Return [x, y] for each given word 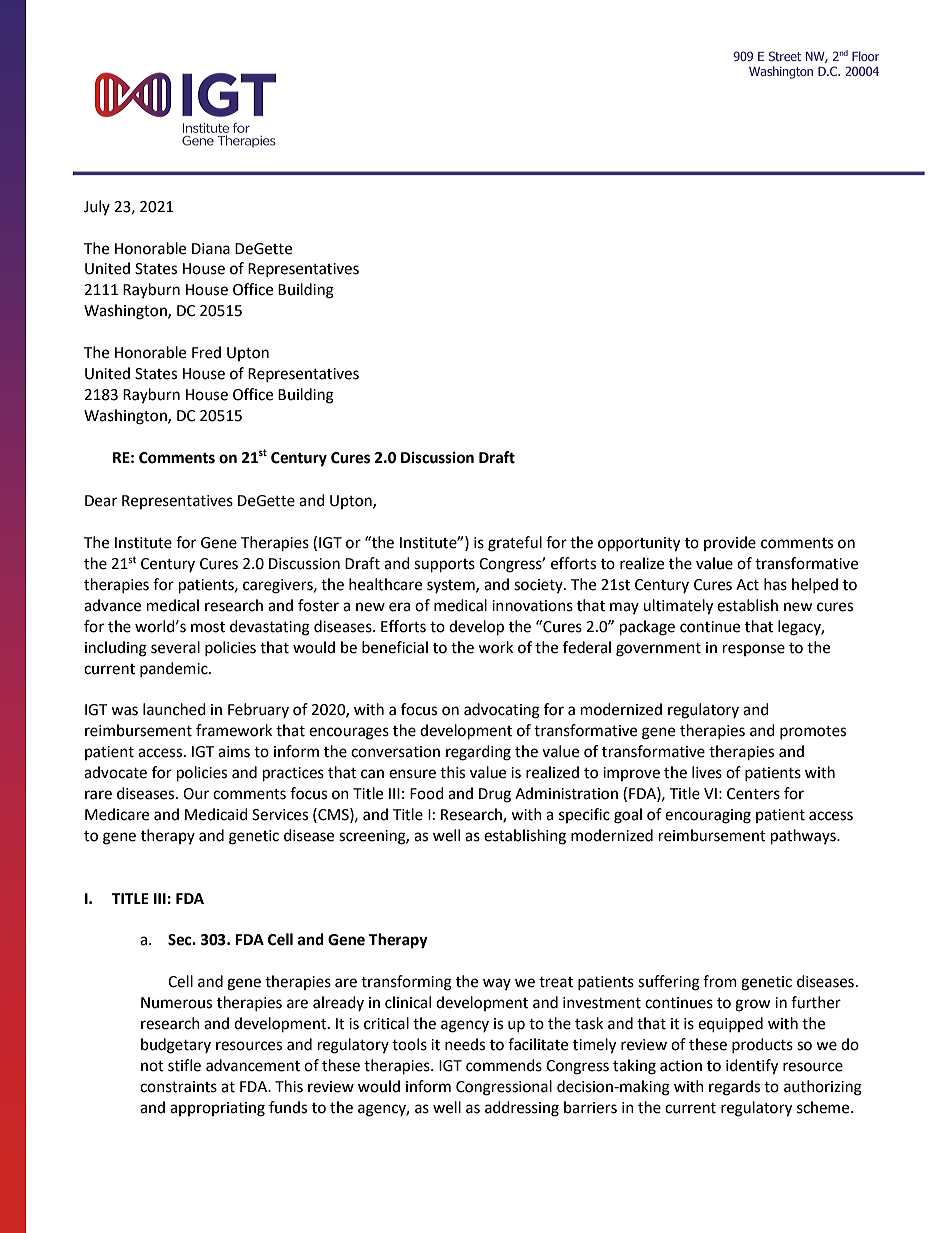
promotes [813, 732]
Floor [865, 56]
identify [752, 1067]
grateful [515, 544]
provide [730, 543]
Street [785, 56]
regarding [478, 753]
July [97, 207]
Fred [206, 352]
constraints [178, 1087]
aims [234, 752]
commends [504, 1065]
